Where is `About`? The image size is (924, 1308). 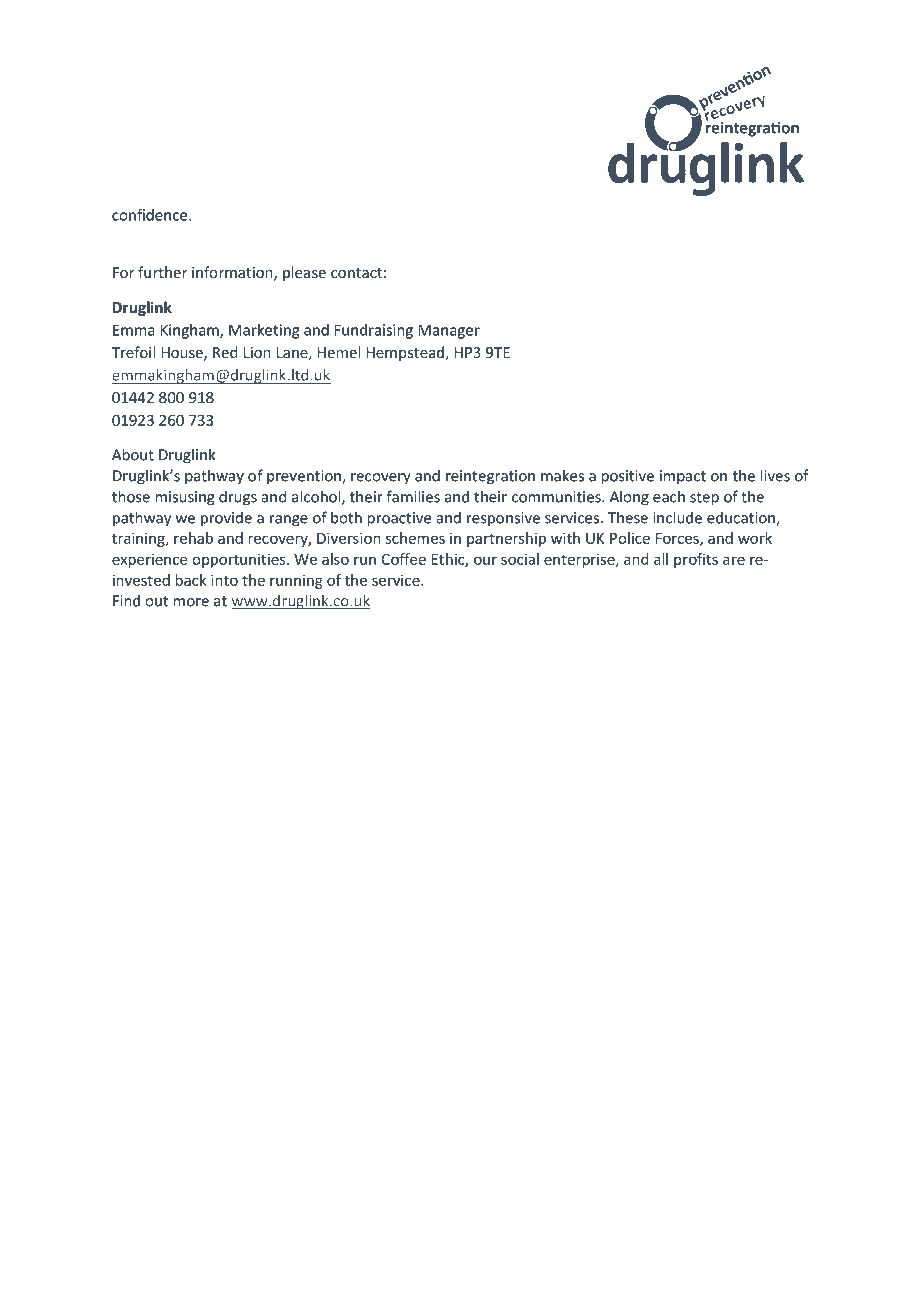 About is located at coordinates (133, 454).
